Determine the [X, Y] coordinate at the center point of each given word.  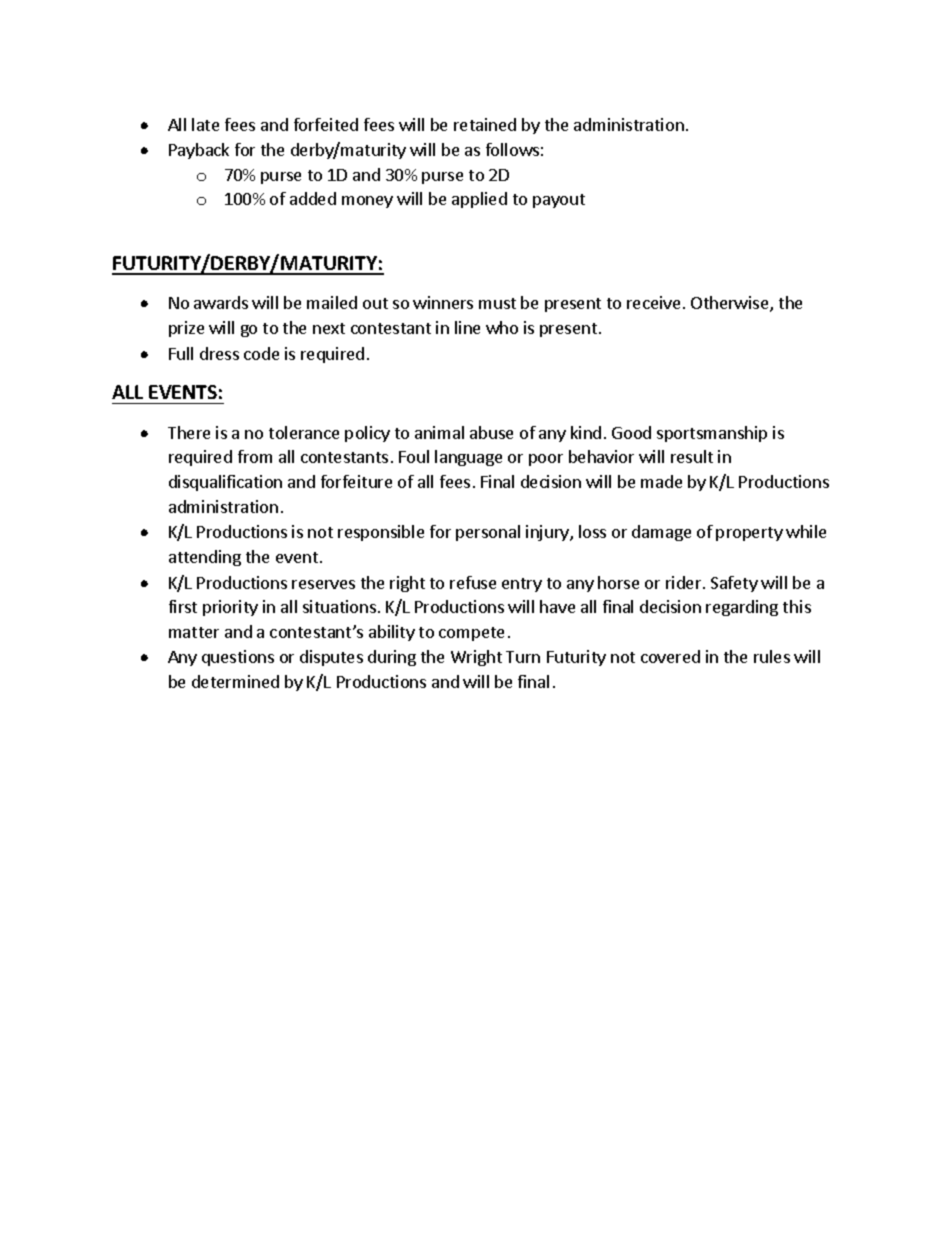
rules [772, 656]
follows [512, 149]
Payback [199, 151]
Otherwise [731, 304]
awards [221, 302]
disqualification [225, 483]
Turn [523, 657]
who [502, 327]
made [661, 481]
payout [559, 201]
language [468, 458]
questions [238, 658]
